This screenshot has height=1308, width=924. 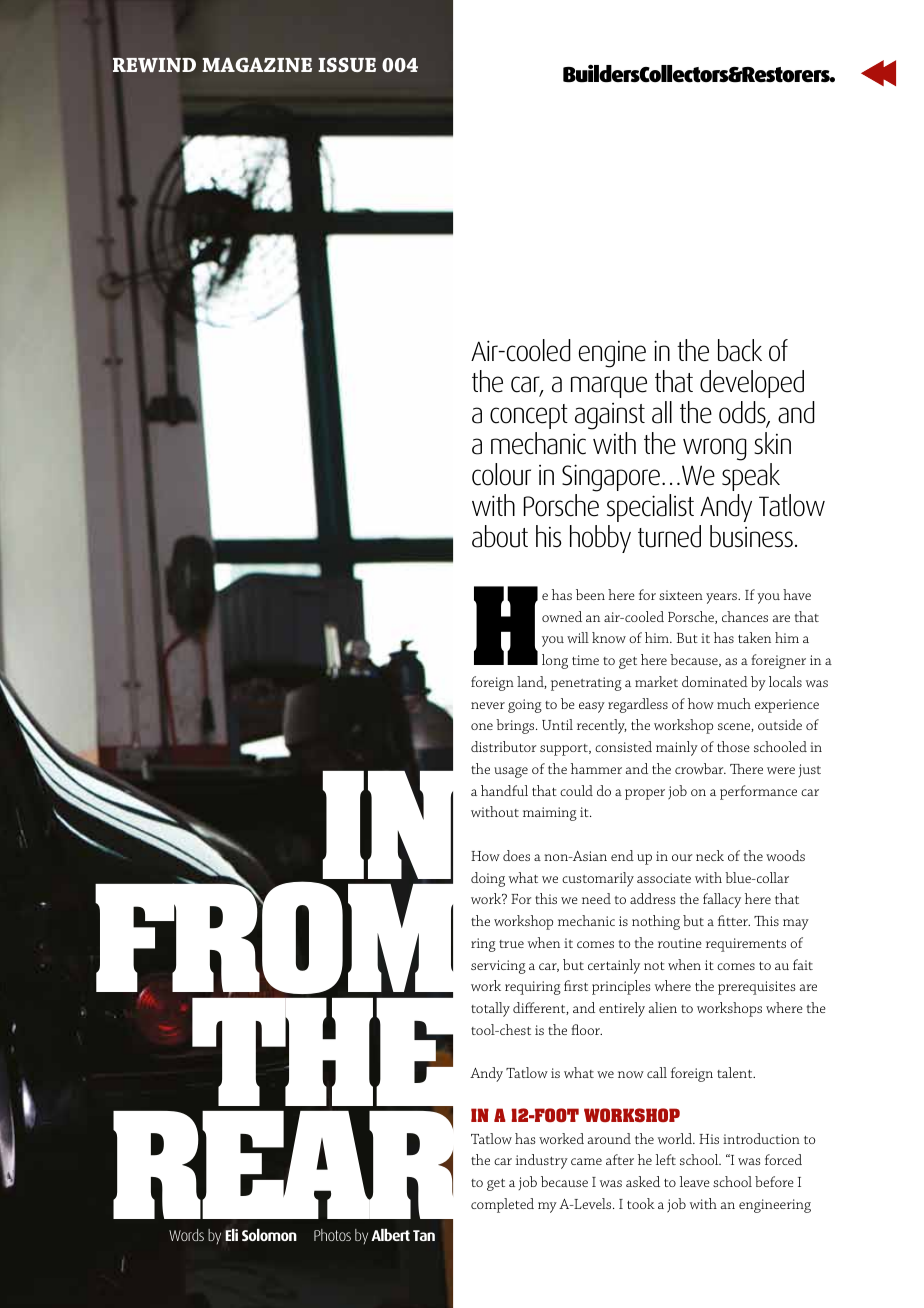 I want to click on does, so click(x=516, y=855).
